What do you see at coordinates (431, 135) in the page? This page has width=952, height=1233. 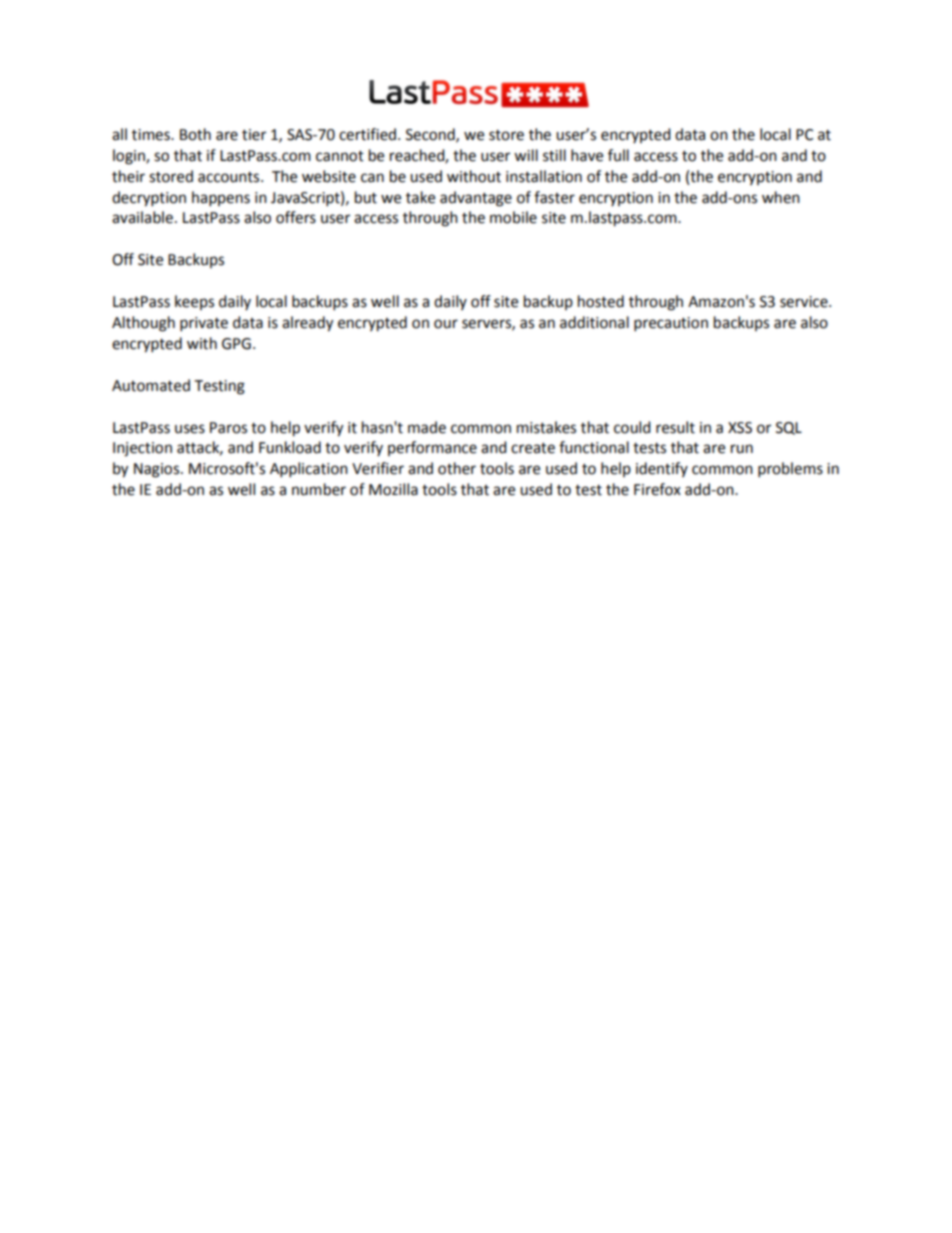 I see `Second` at bounding box center [431, 135].
